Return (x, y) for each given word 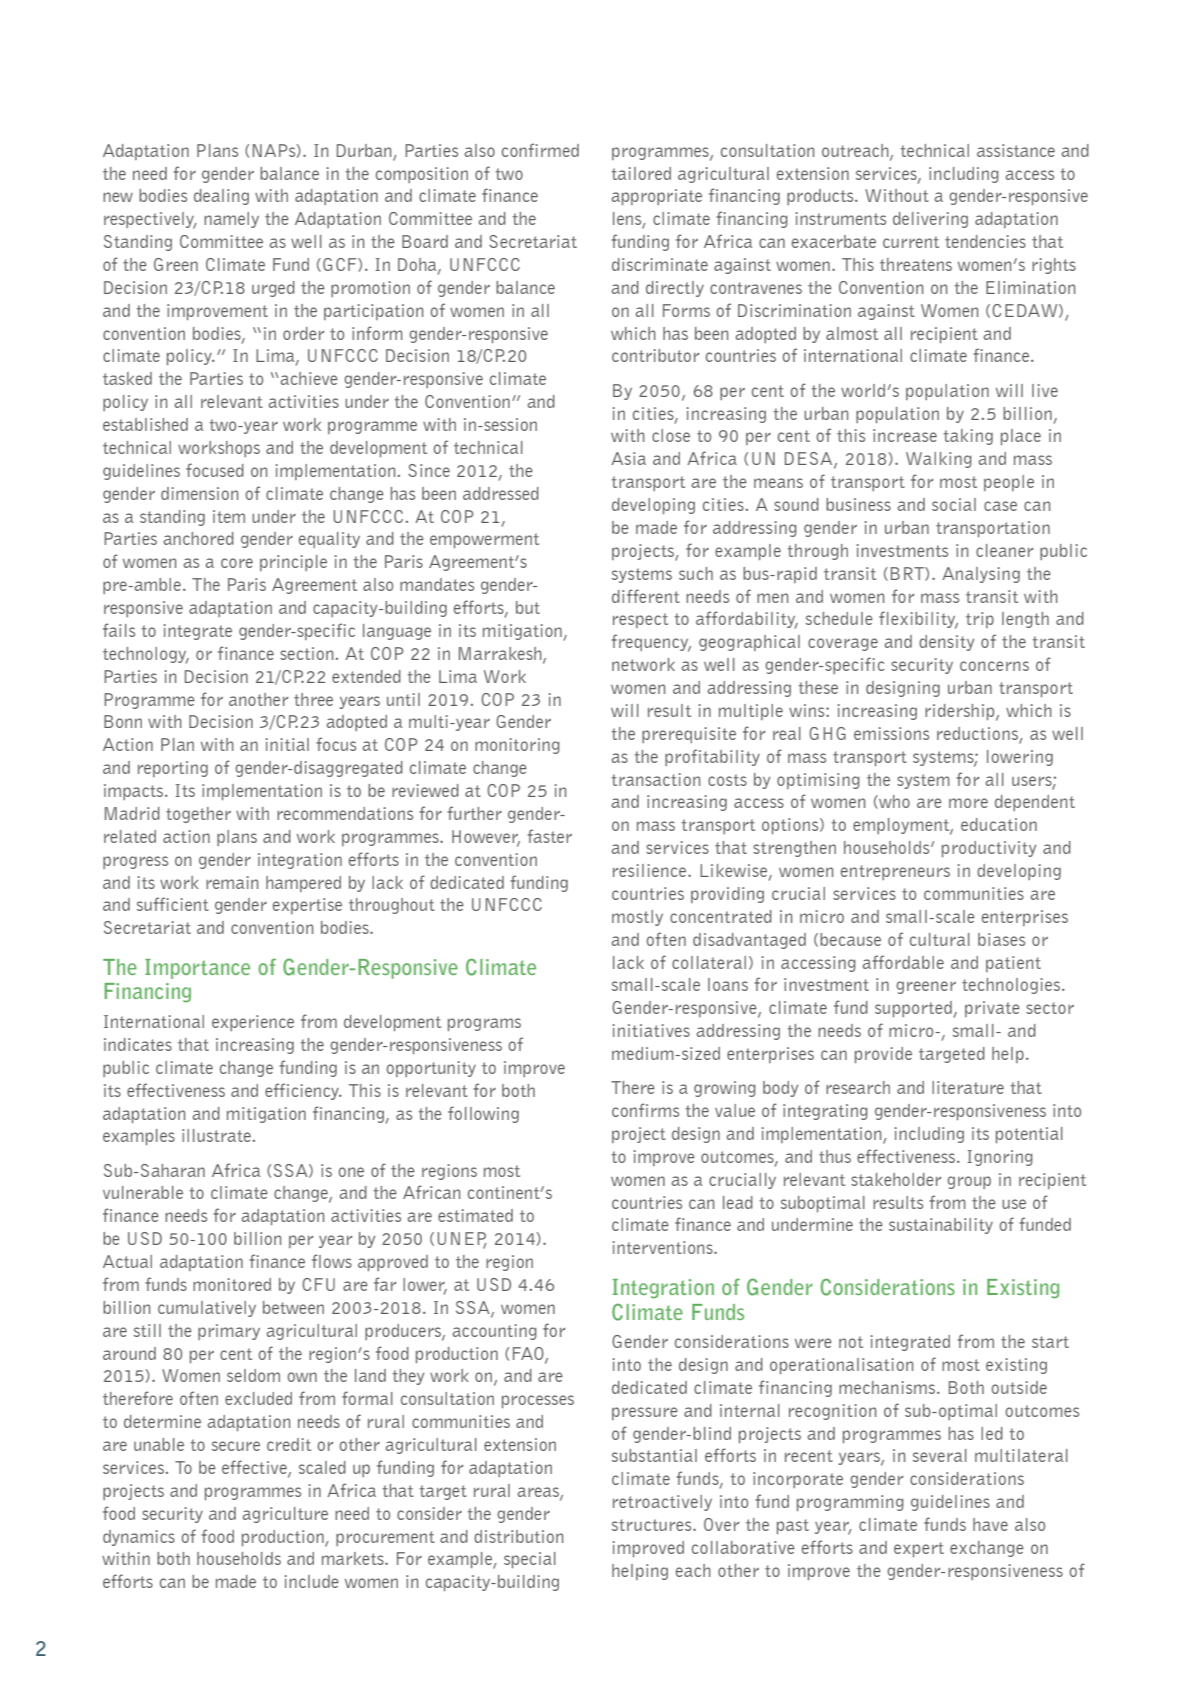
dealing (221, 197)
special (530, 1560)
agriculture (285, 1515)
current (911, 242)
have (990, 1524)
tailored (641, 173)
